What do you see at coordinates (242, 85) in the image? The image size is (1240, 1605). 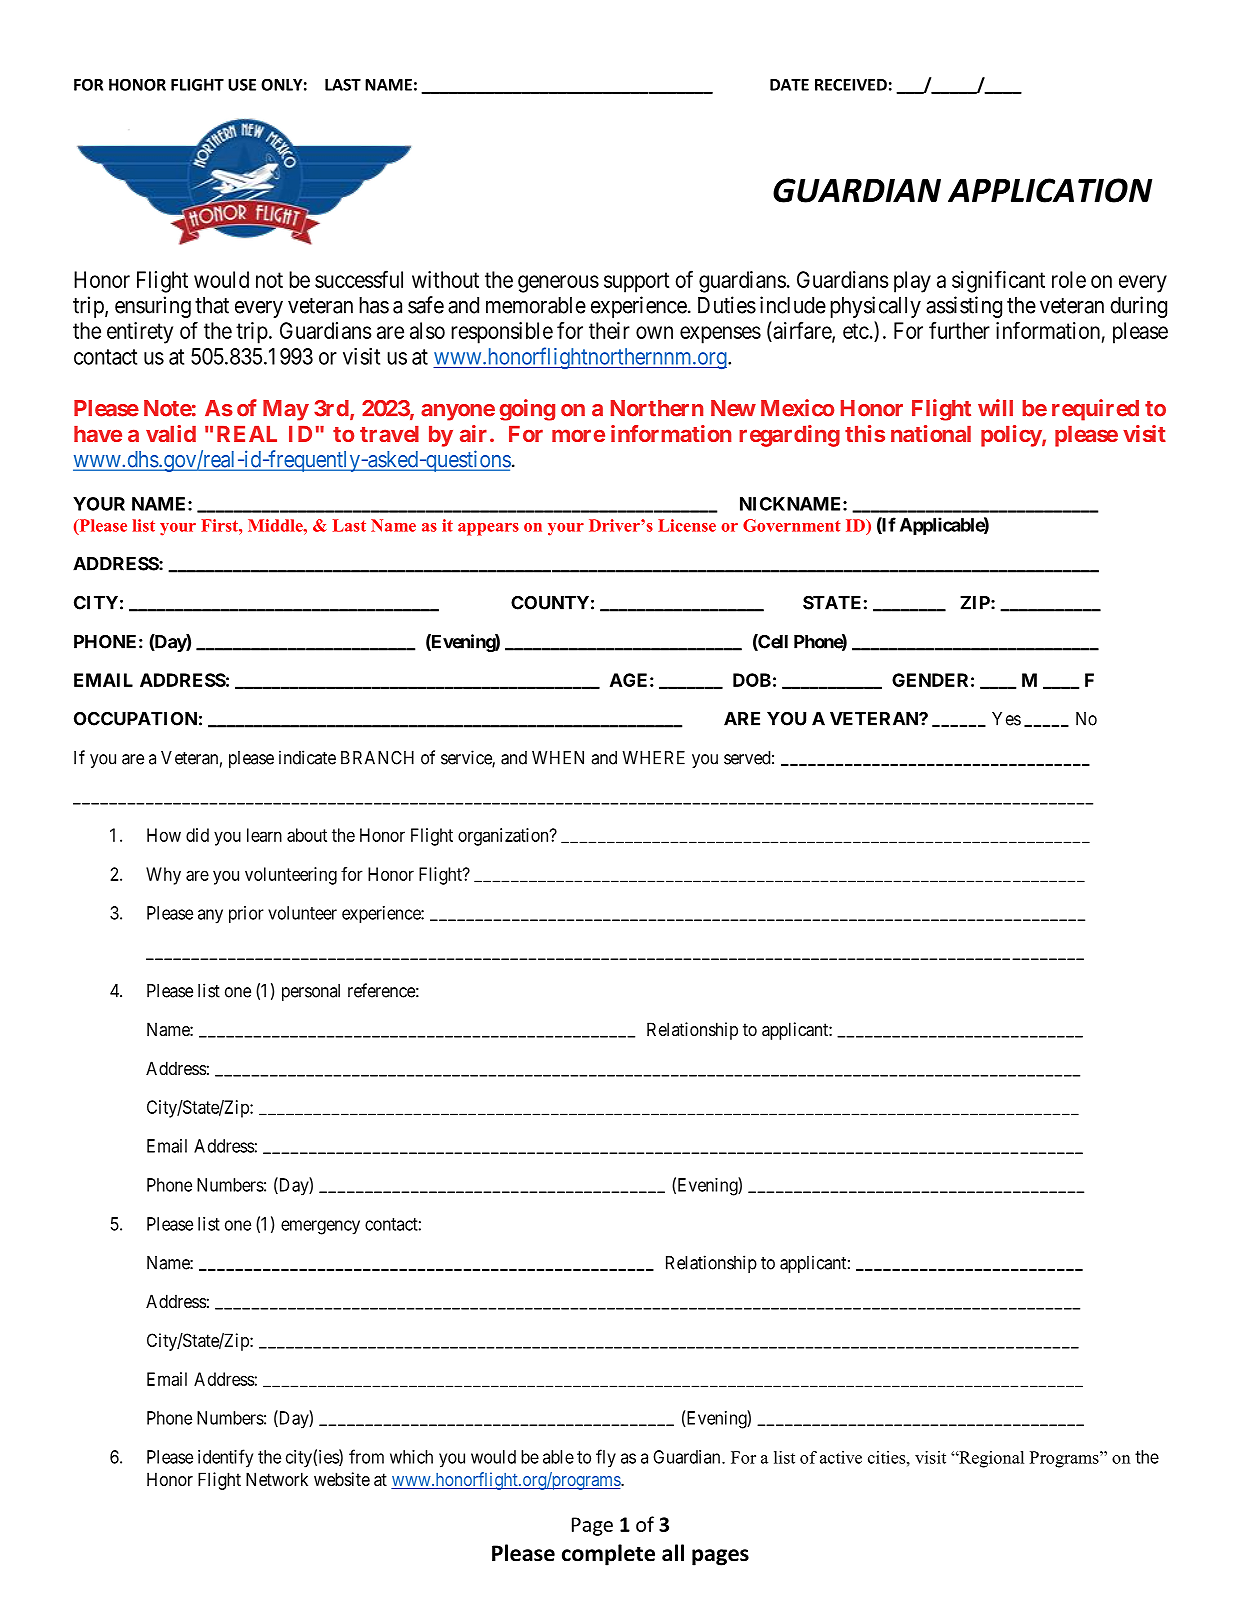 I see `USE` at bounding box center [242, 85].
